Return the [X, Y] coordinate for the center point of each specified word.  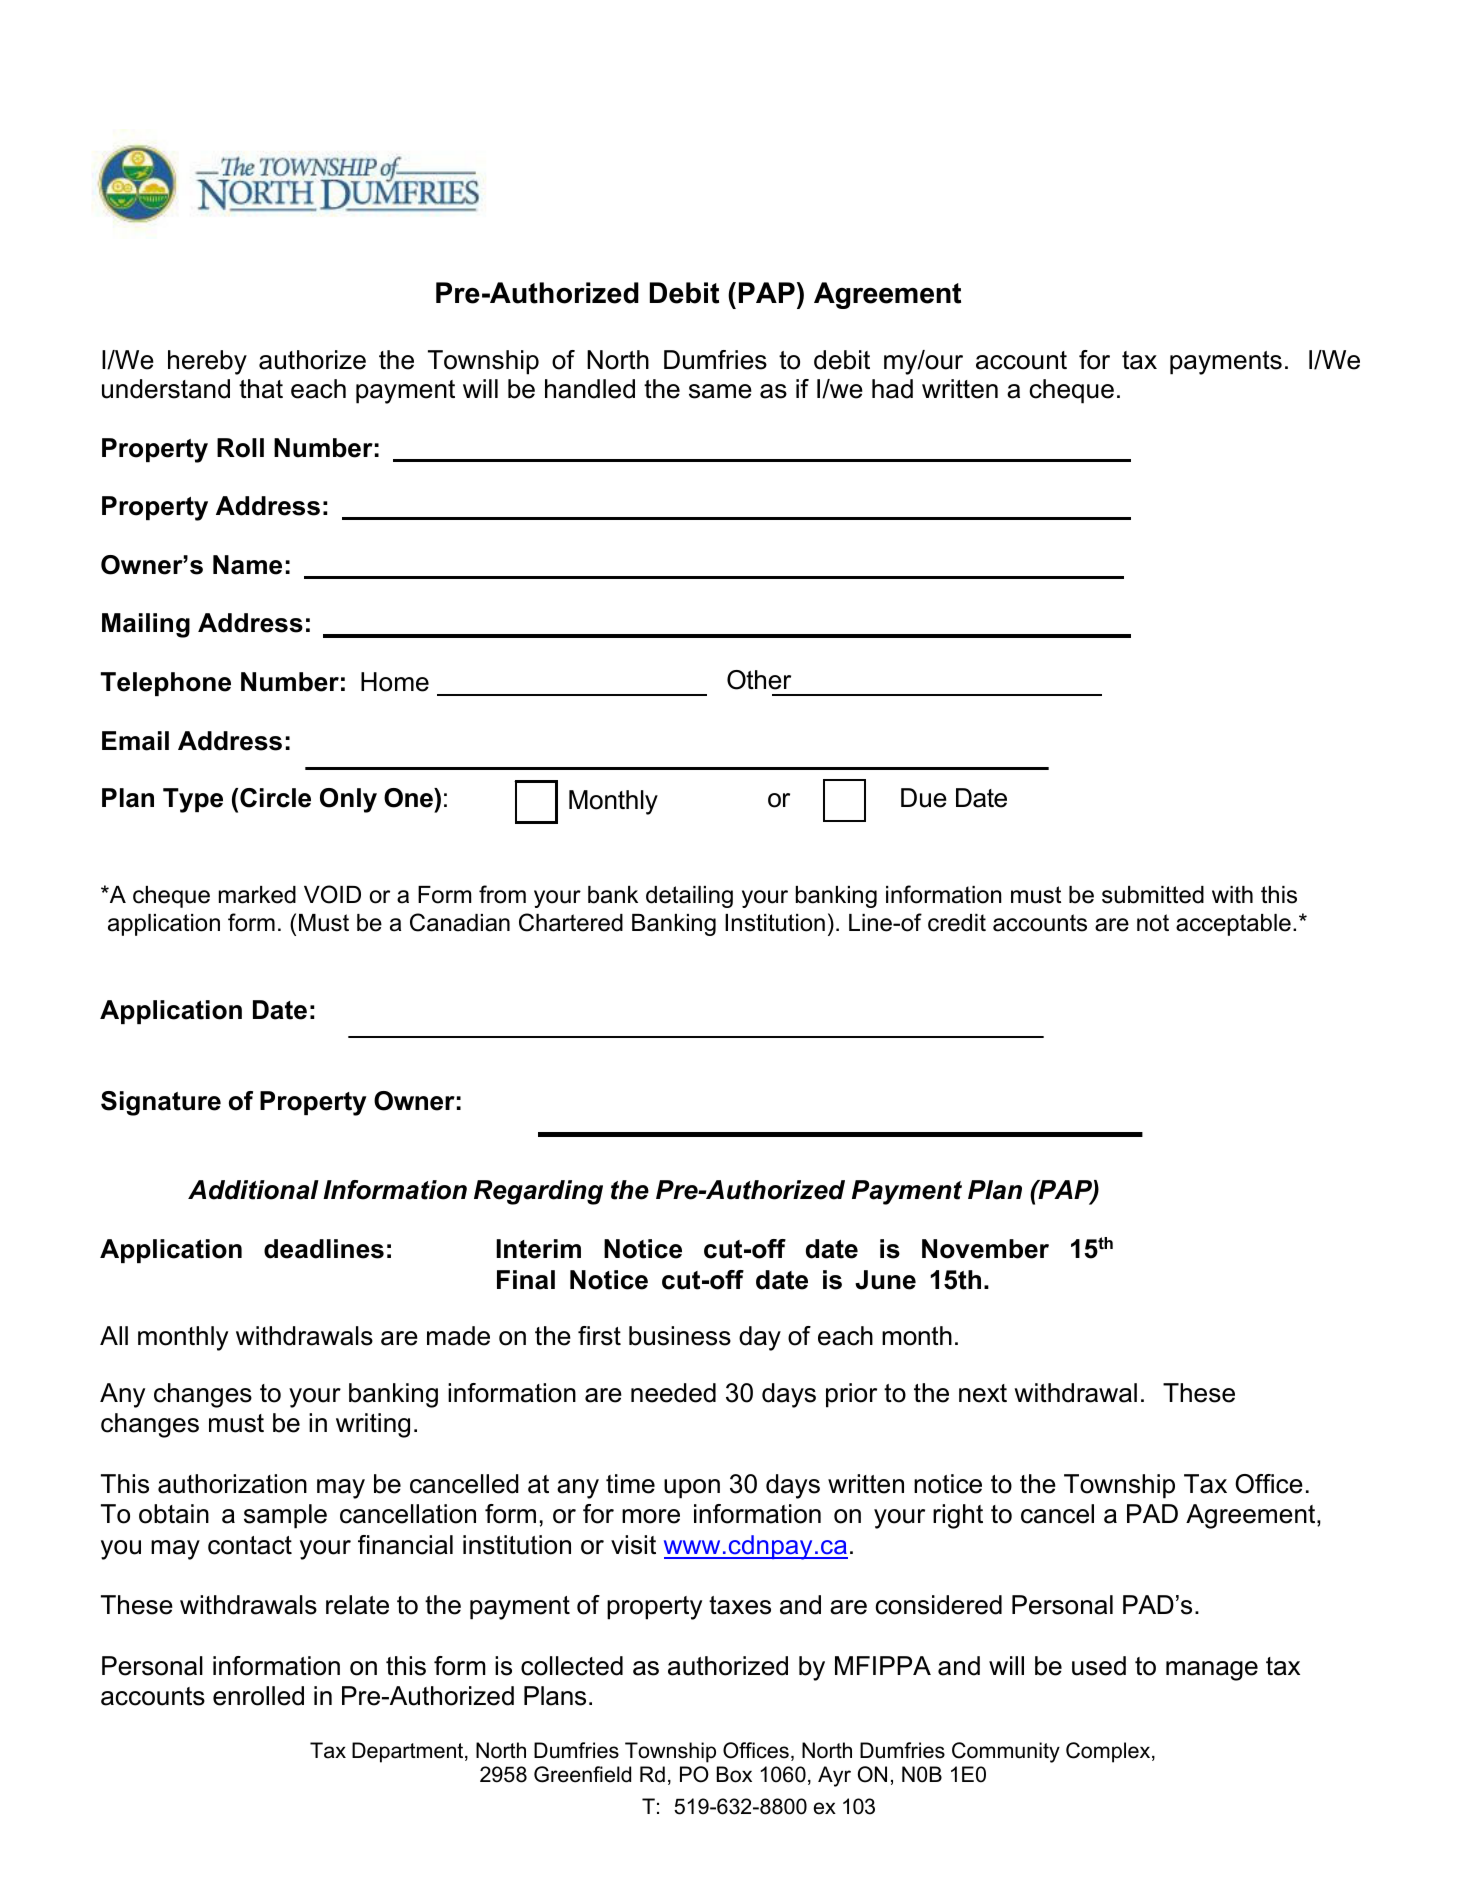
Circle [275, 798]
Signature [161, 1103]
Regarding [538, 1192]
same [720, 391]
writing [373, 1425]
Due [924, 798]
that [261, 389]
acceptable [1233, 925]
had [892, 389]
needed [673, 1393]
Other [759, 680]
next [983, 1393]
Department [409, 1752]
